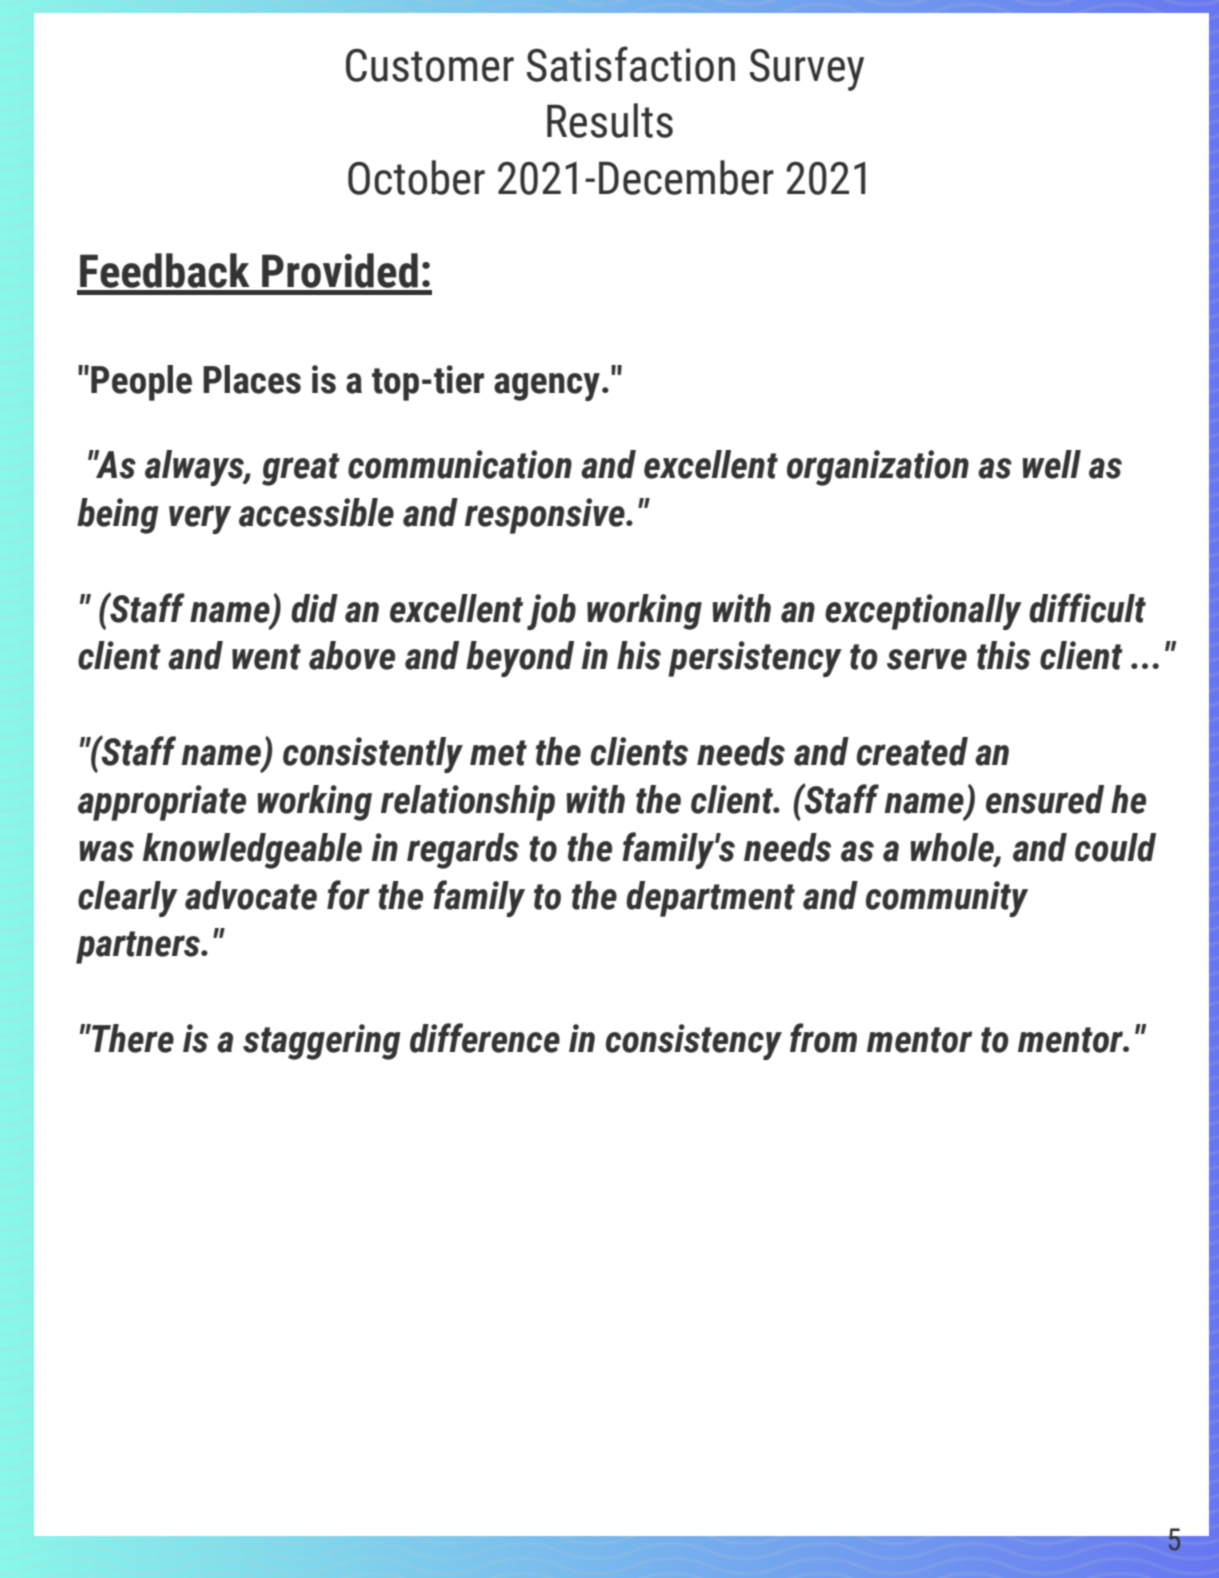 Image resolution: width=1219 pixels, height=1578 pixels. What do you see at coordinates (610, 120) in the screenshot?
I see `Results` at bounding box center [610, 120].
